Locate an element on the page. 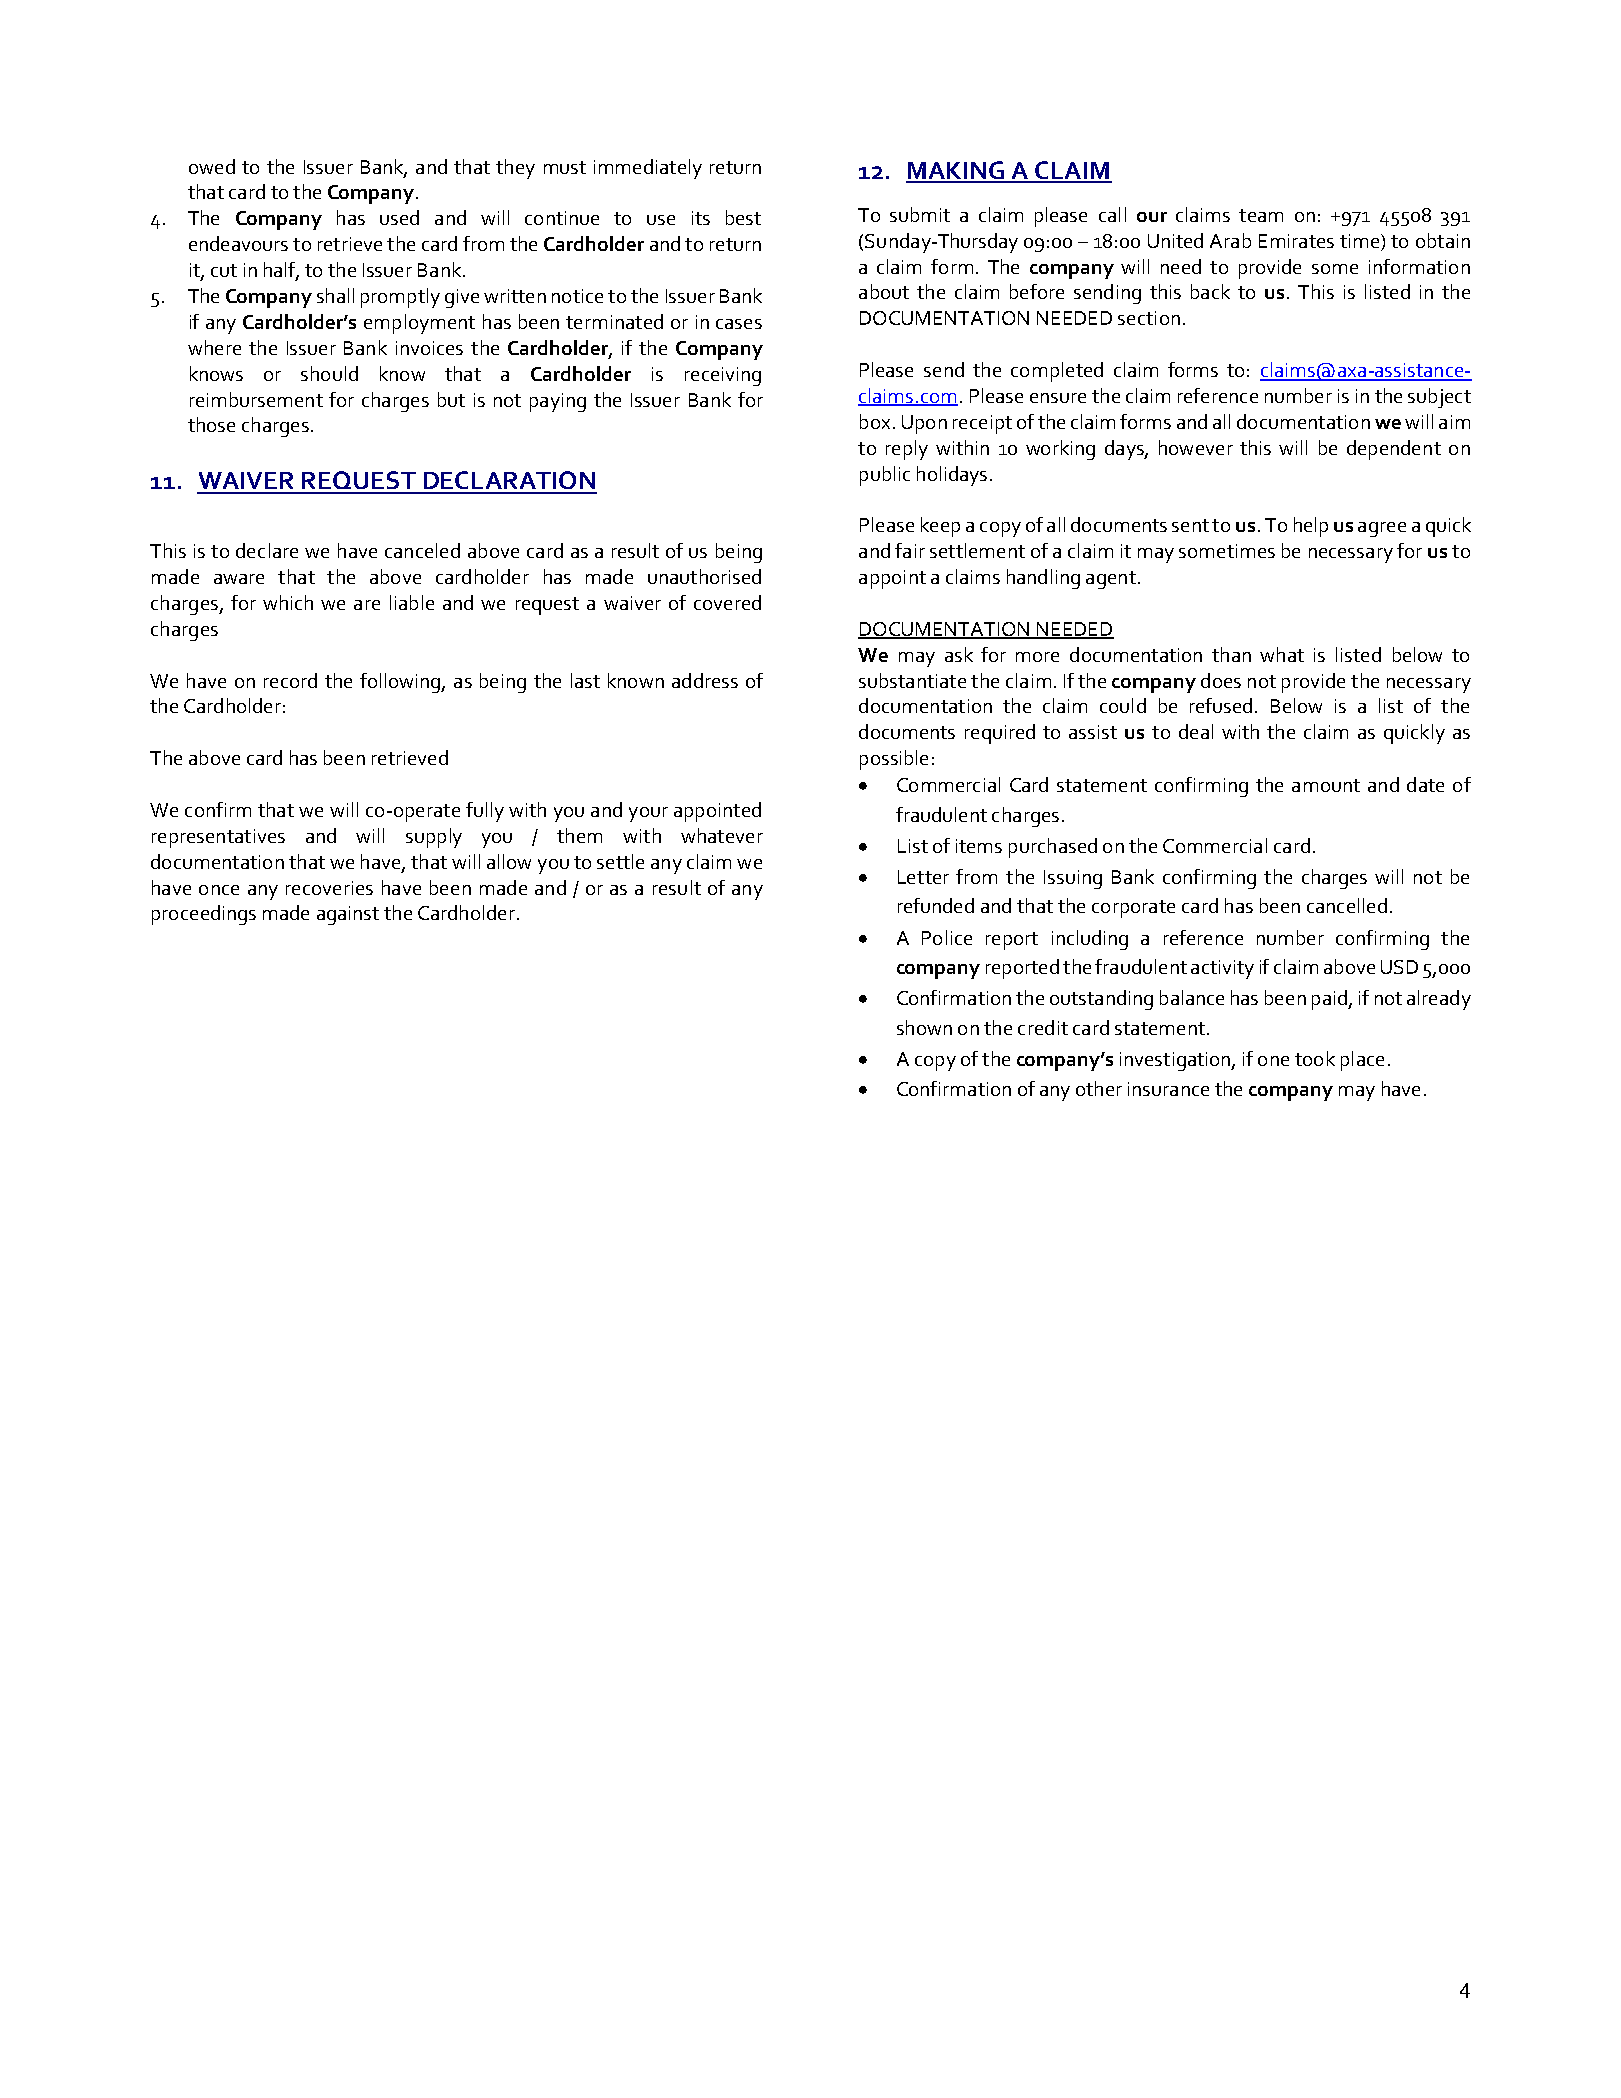 This document has width=1621, height=2098. team is located at coordinates (1261, 215).
